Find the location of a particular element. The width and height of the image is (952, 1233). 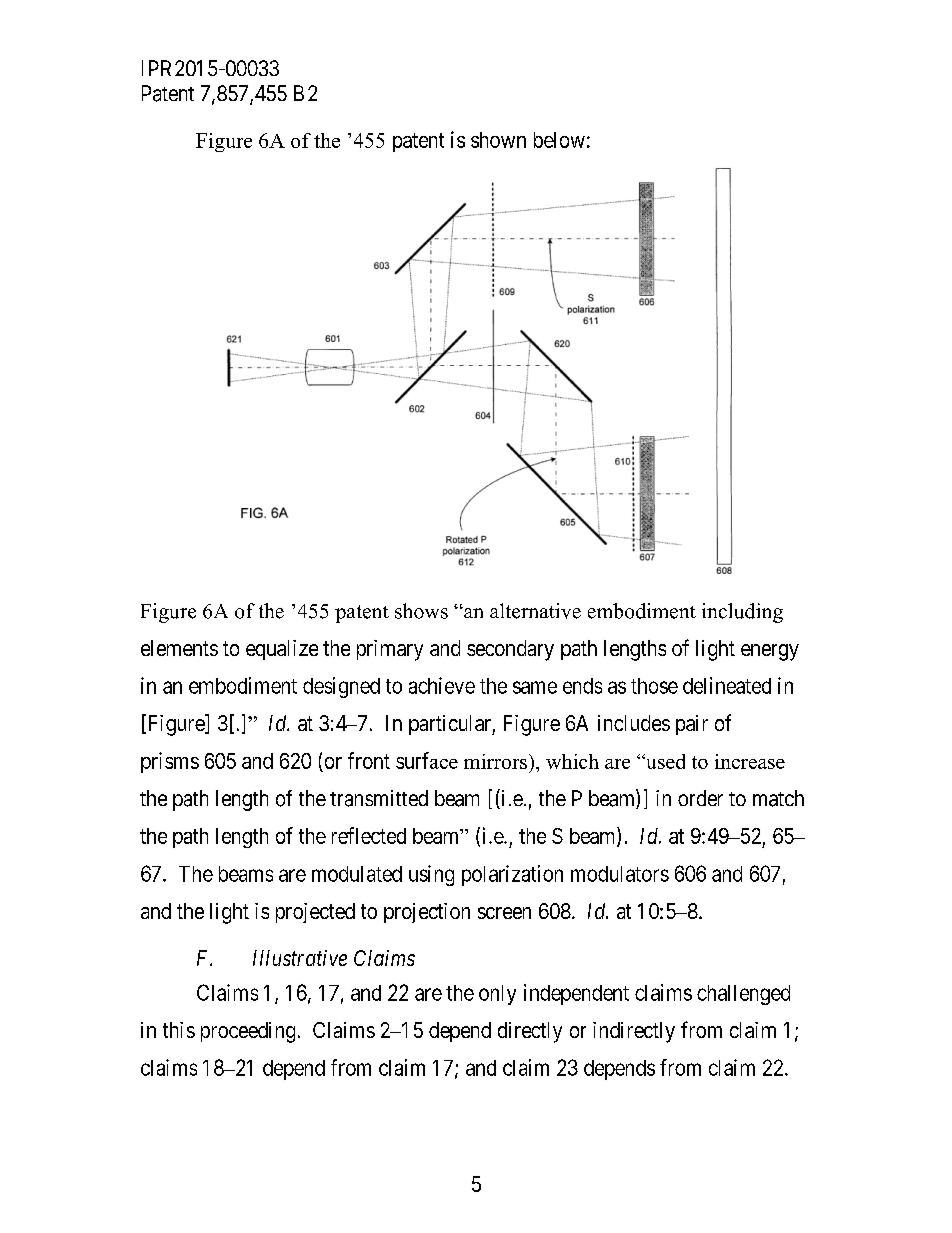

energy is located at coordinates (770, 652).
